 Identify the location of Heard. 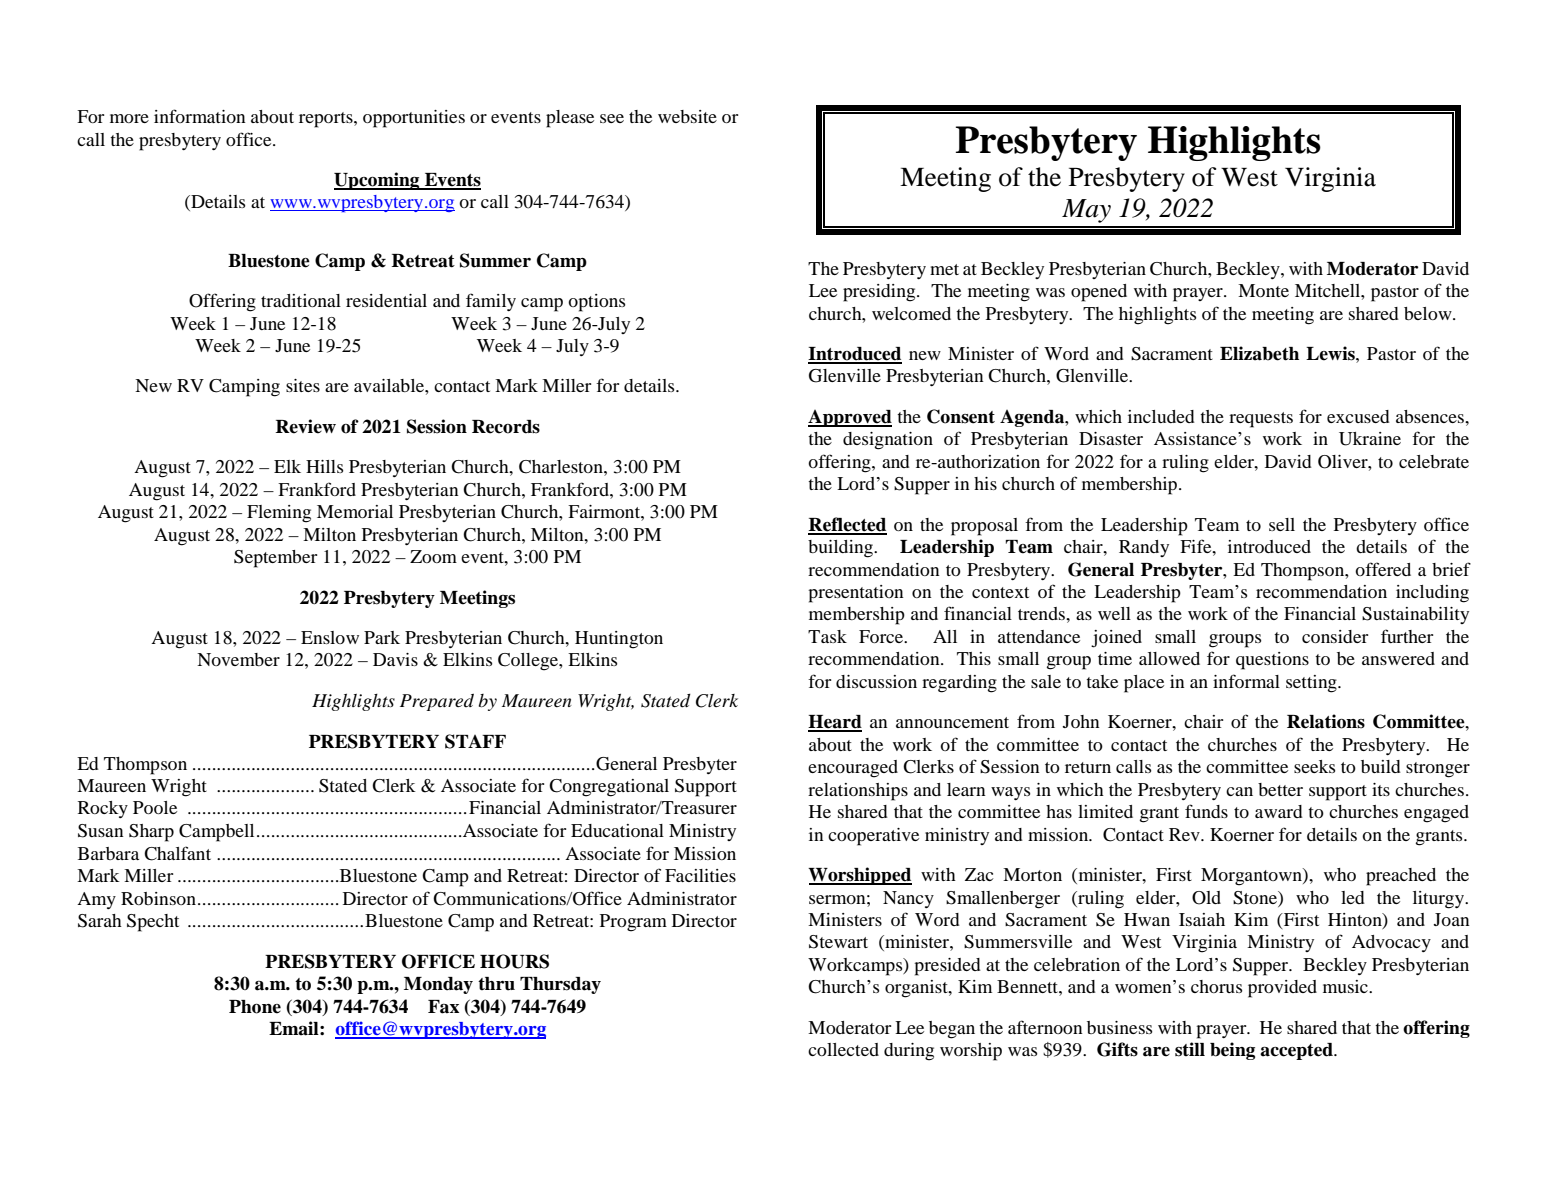
(835, 723).
